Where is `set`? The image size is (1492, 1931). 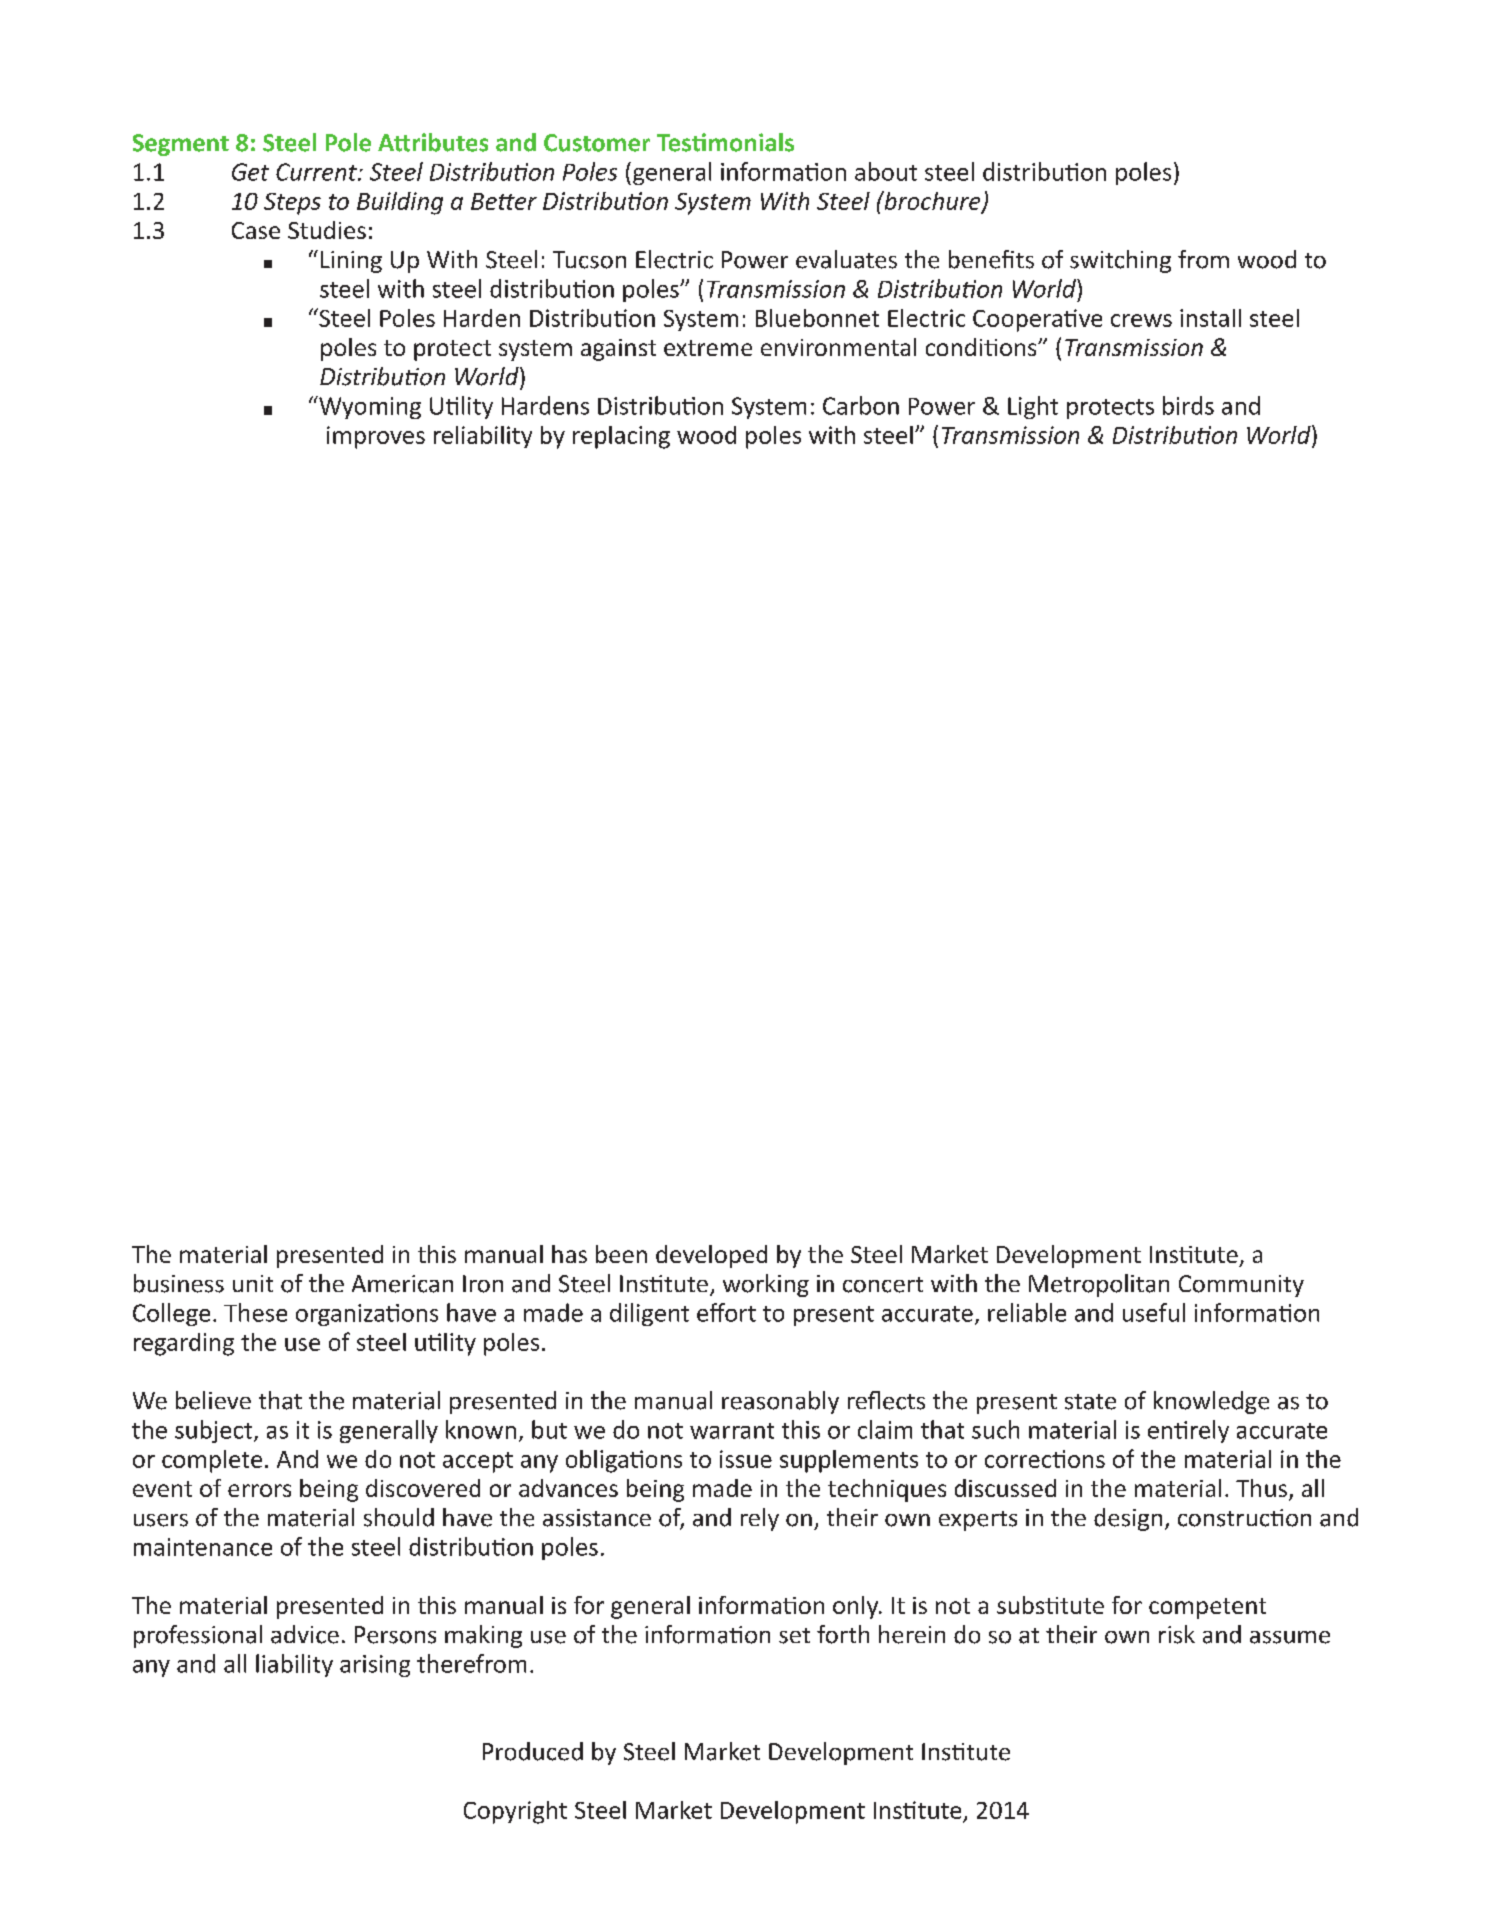 set is located at coordinates (794, 1636).
